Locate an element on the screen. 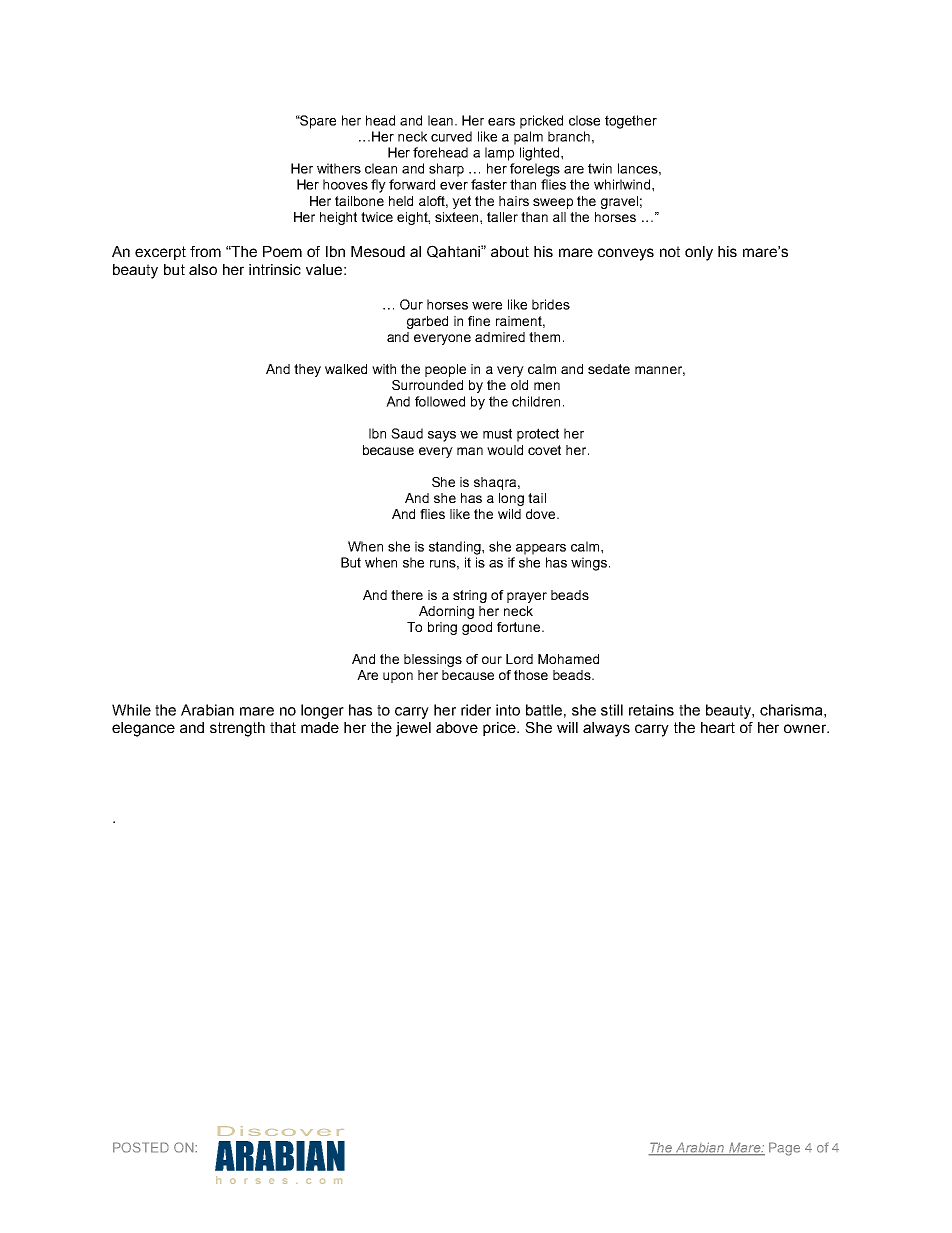 The height and width of the screenshot is (1233, 952). always is located at coordinates (606, 729).
